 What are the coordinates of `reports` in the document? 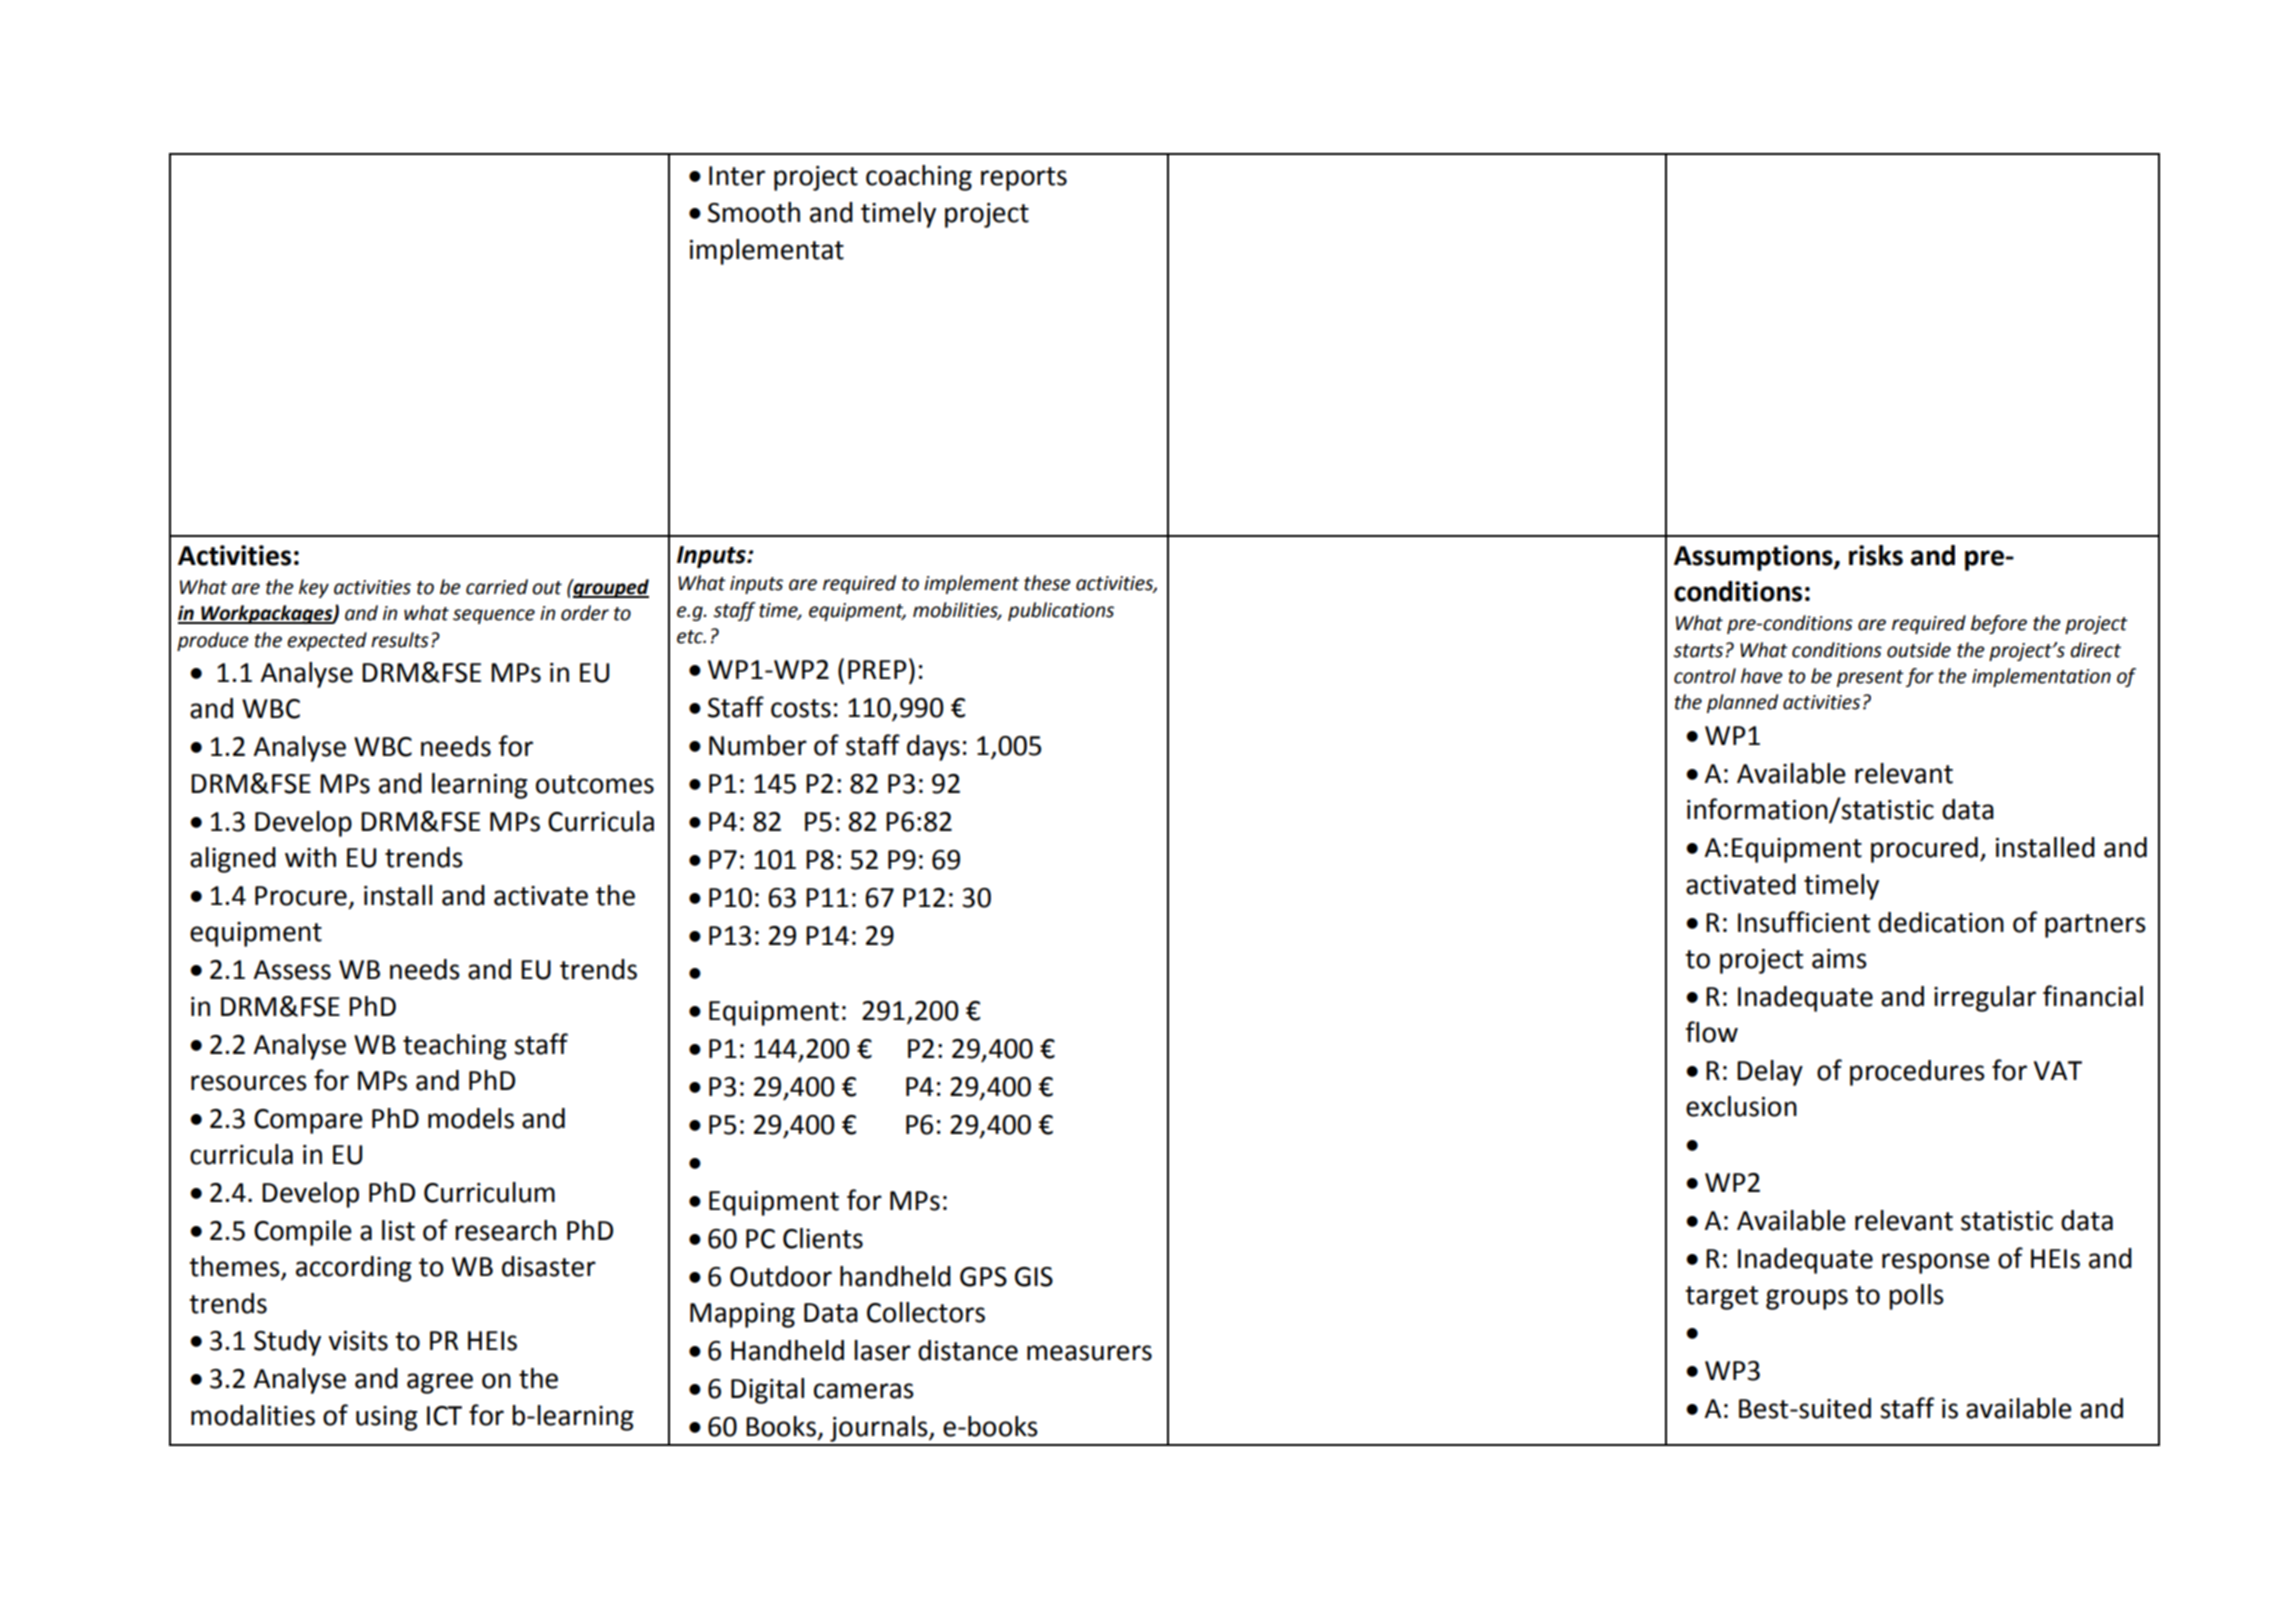 It's located at (1024, 179).
